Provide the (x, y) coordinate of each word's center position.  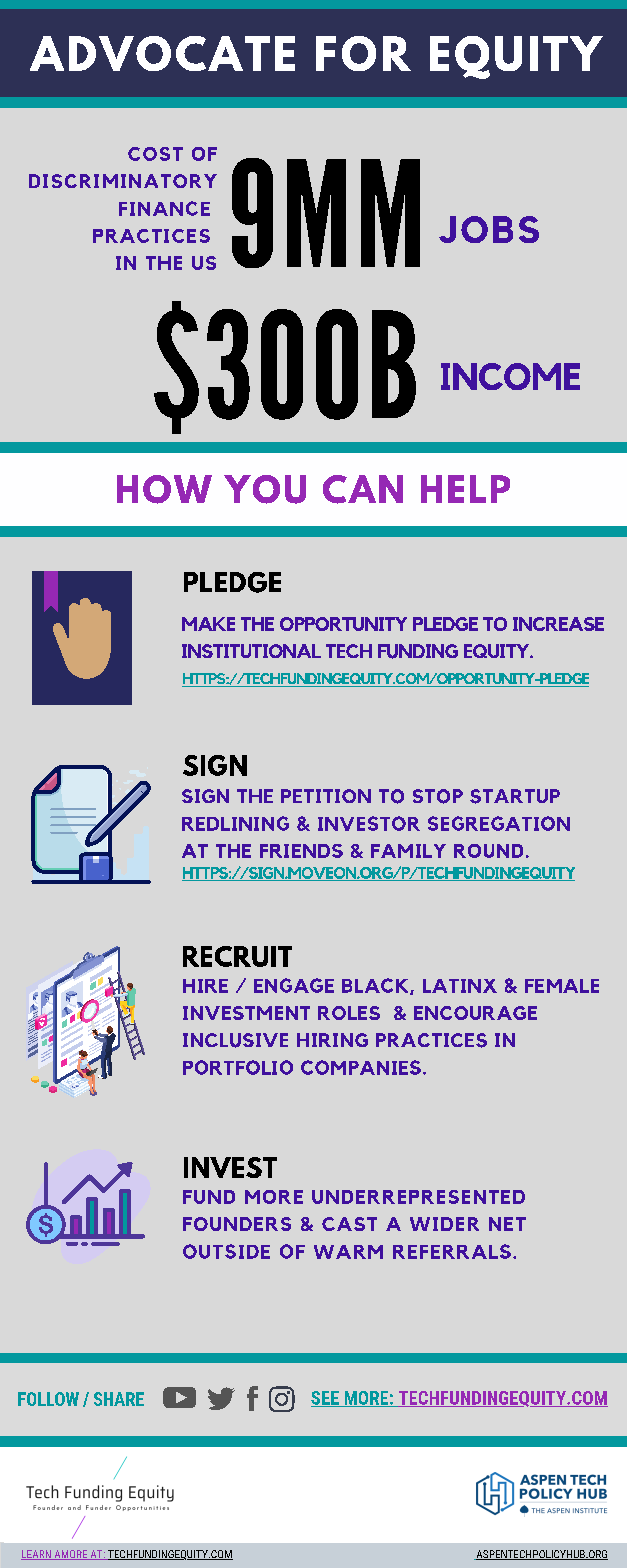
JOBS (489, 229)
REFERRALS (452, 1251)
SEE (326, 1399)
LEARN (37, 1555)
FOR (363, 53)
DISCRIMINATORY (123, 181)
